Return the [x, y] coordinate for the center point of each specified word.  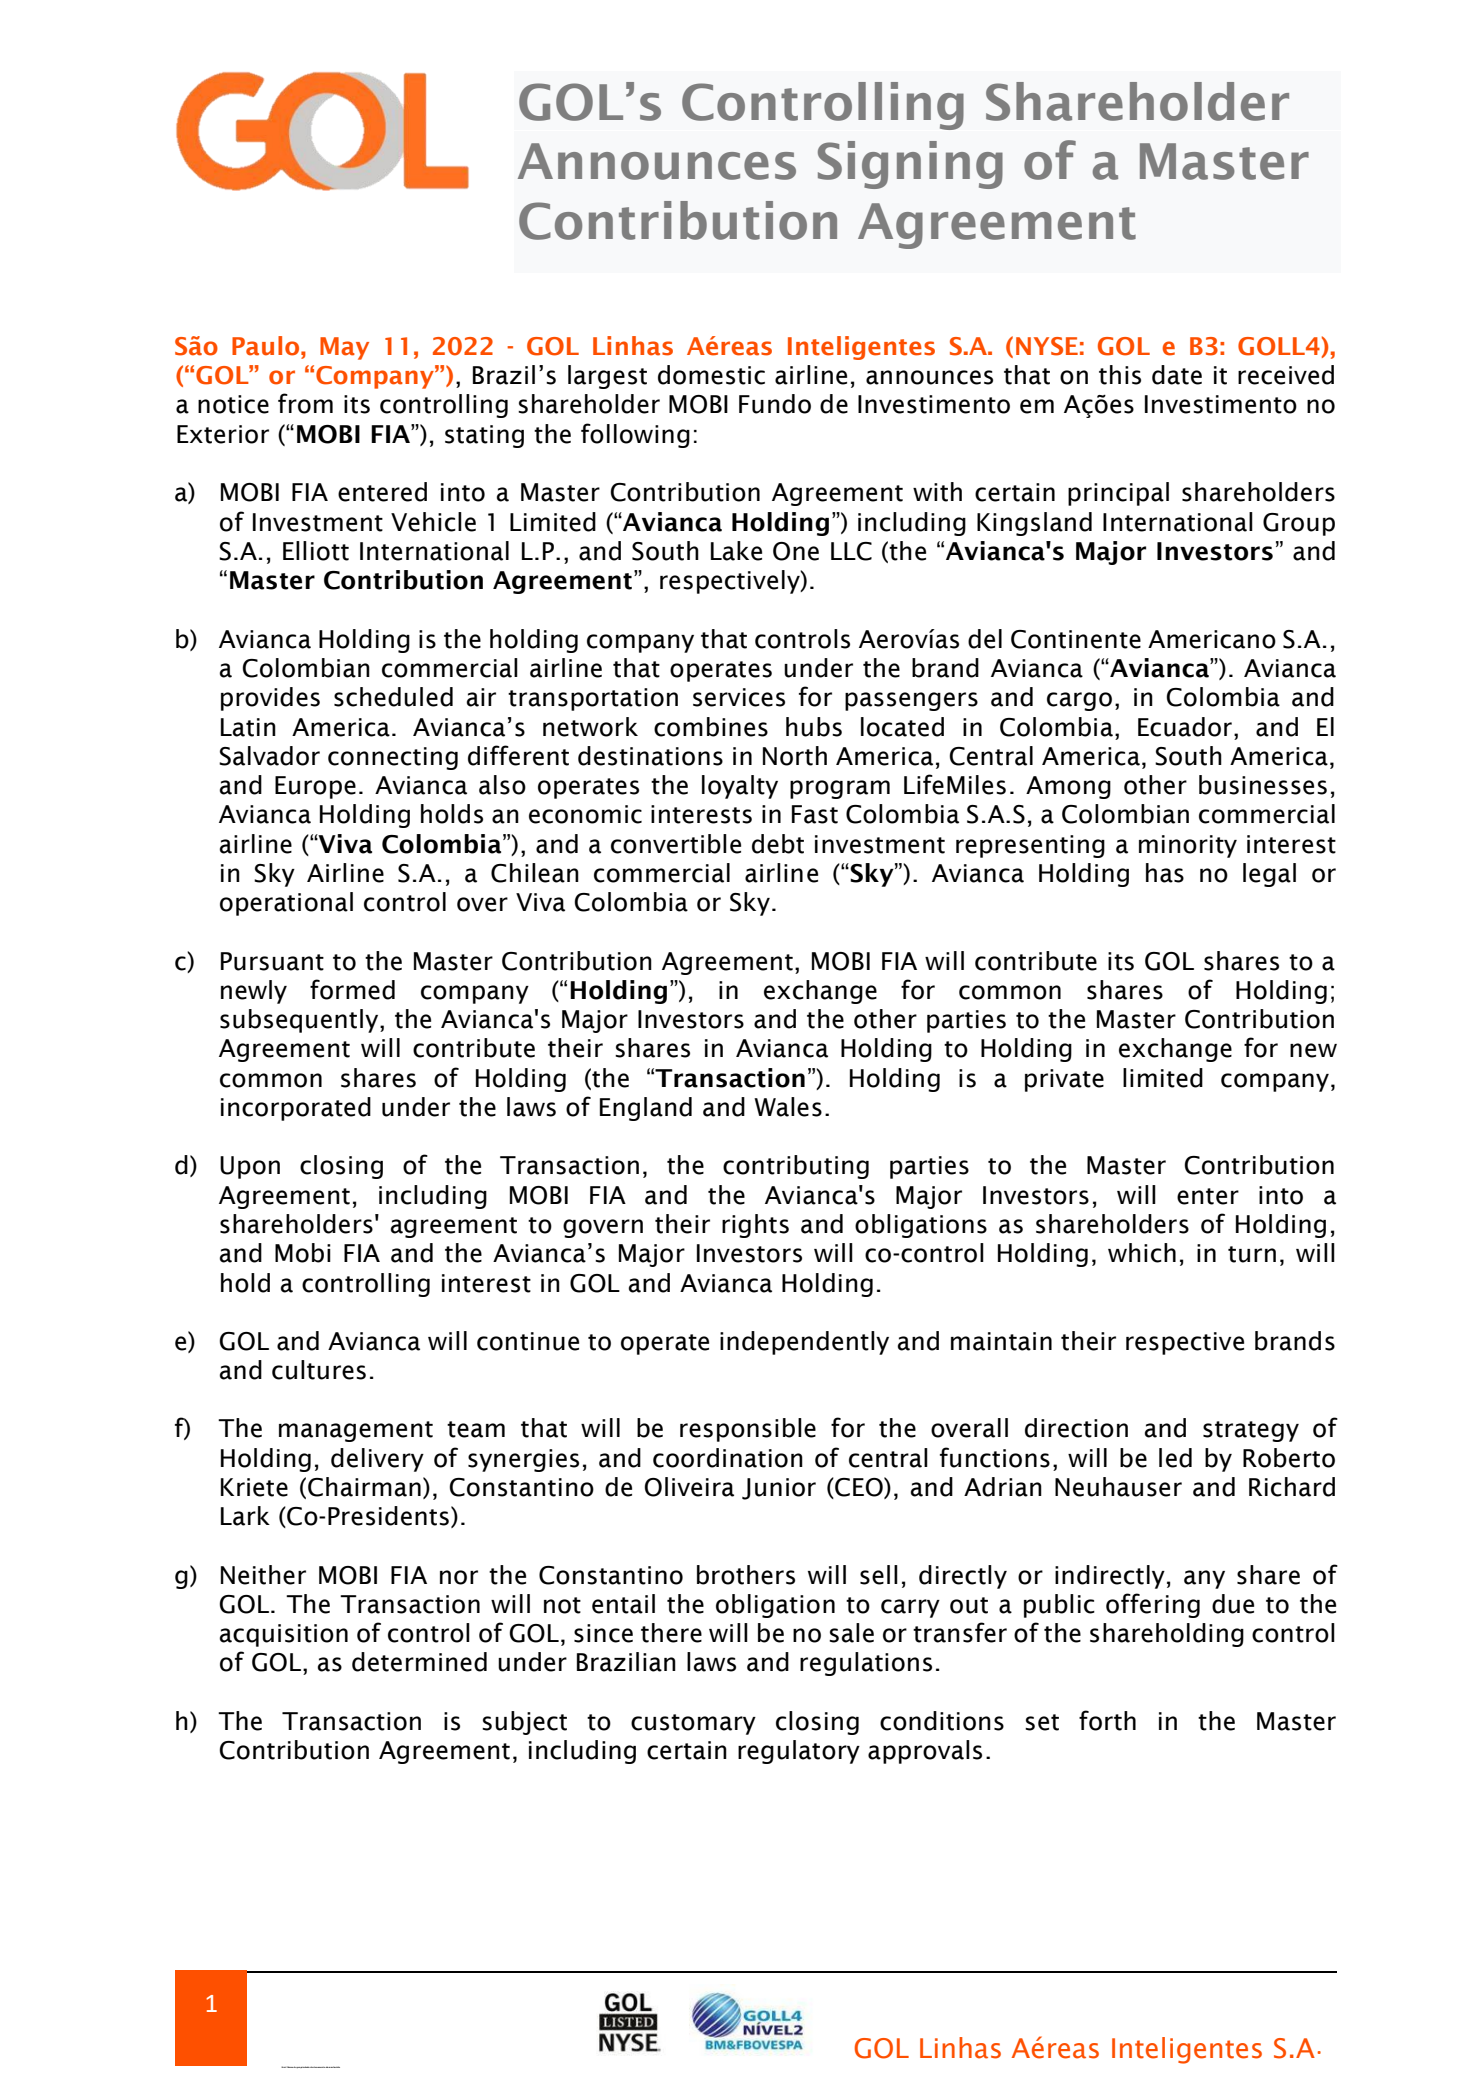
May [344, 348]
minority [1188, 846]
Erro [283, 2067]
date [1177, 375]
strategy [1251, 1431]
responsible [748, 1430]
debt [778, 844]
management [356, 1431]
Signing [910, 165]
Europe [315, 787]
